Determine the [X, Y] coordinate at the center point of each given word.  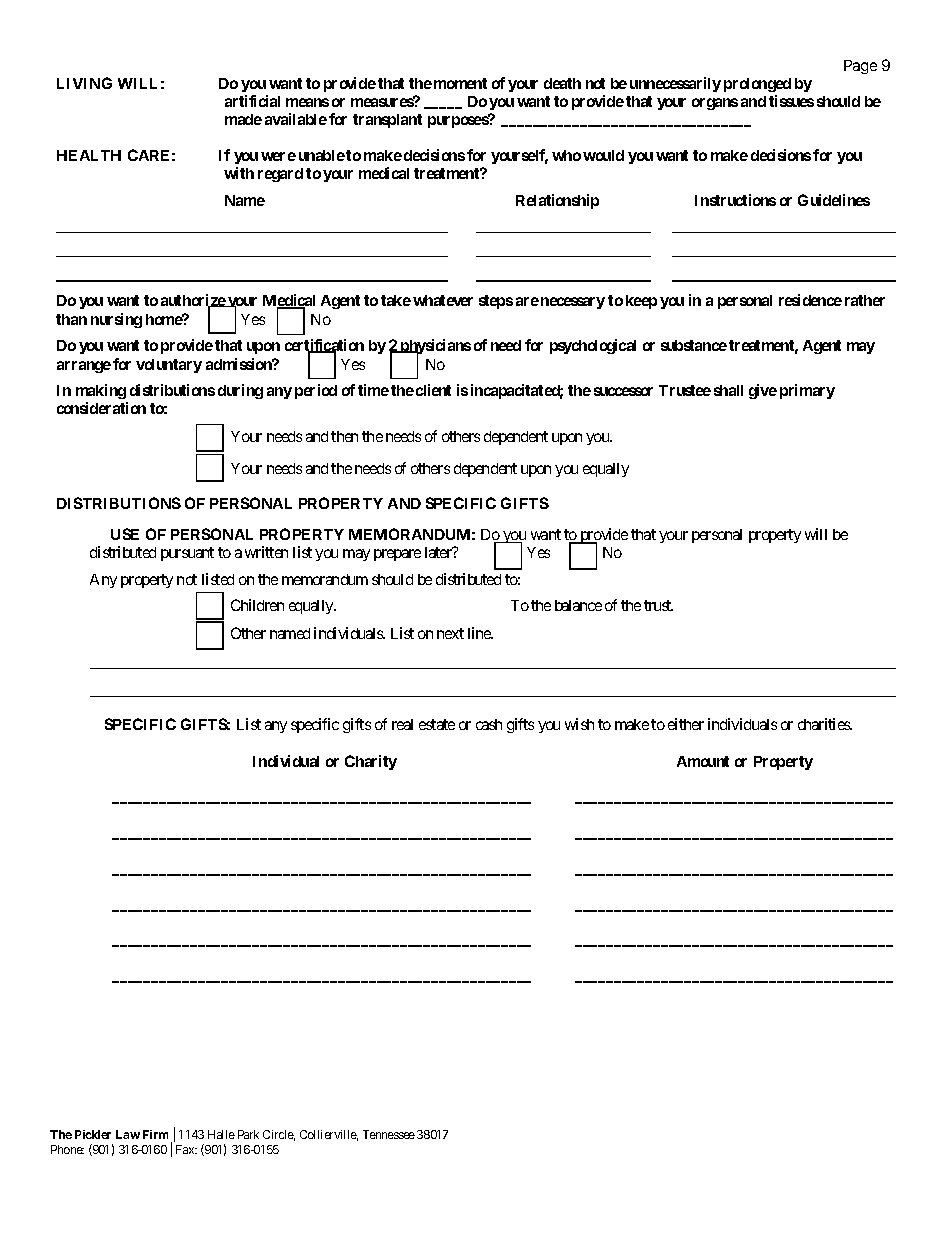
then [344, 436]
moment [460, 83]
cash [489, 724]
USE [125, 534]
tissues [791, 101]
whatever [443, 300]
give [763, 391]
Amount [703, 761]
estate [437, 724]
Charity [371, 762]
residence [810, 300]
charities [825, 724]
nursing [116, 320]
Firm [155, 1134]
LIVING [84, 83]
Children [257, 605]
